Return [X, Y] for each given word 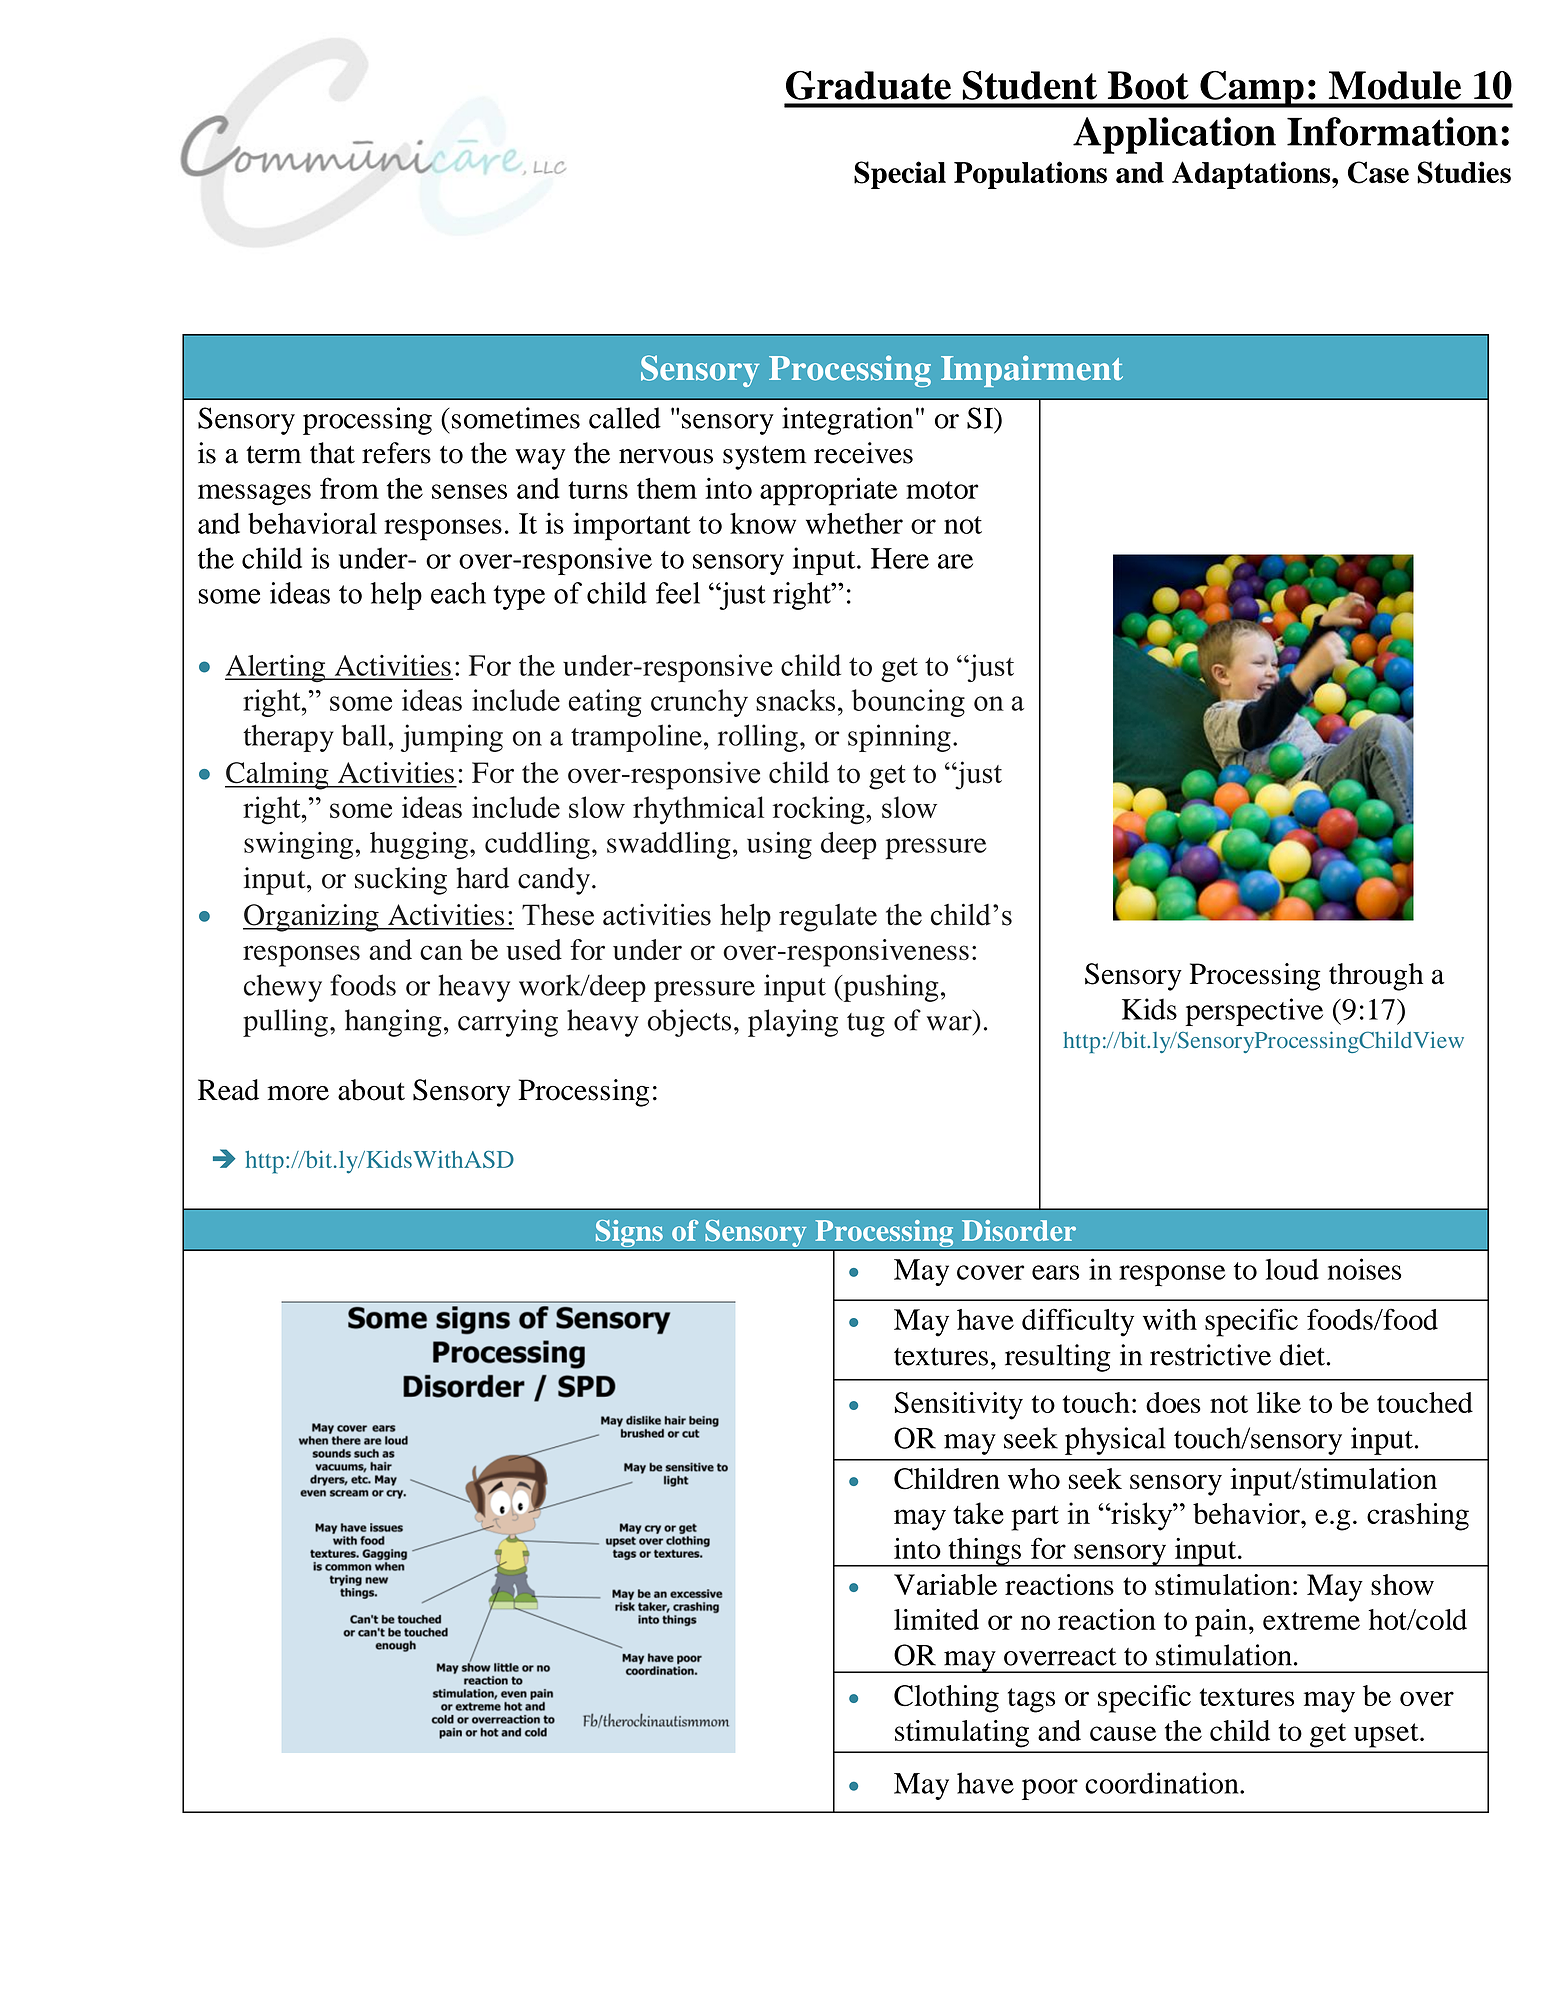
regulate [828, 918]
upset [1387, 1735]
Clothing [946, 1699]
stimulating [962, 1734]
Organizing [312, 918]
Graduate [868, 85]
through [1376, 977]
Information [1392, 131]
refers [396, 453]
